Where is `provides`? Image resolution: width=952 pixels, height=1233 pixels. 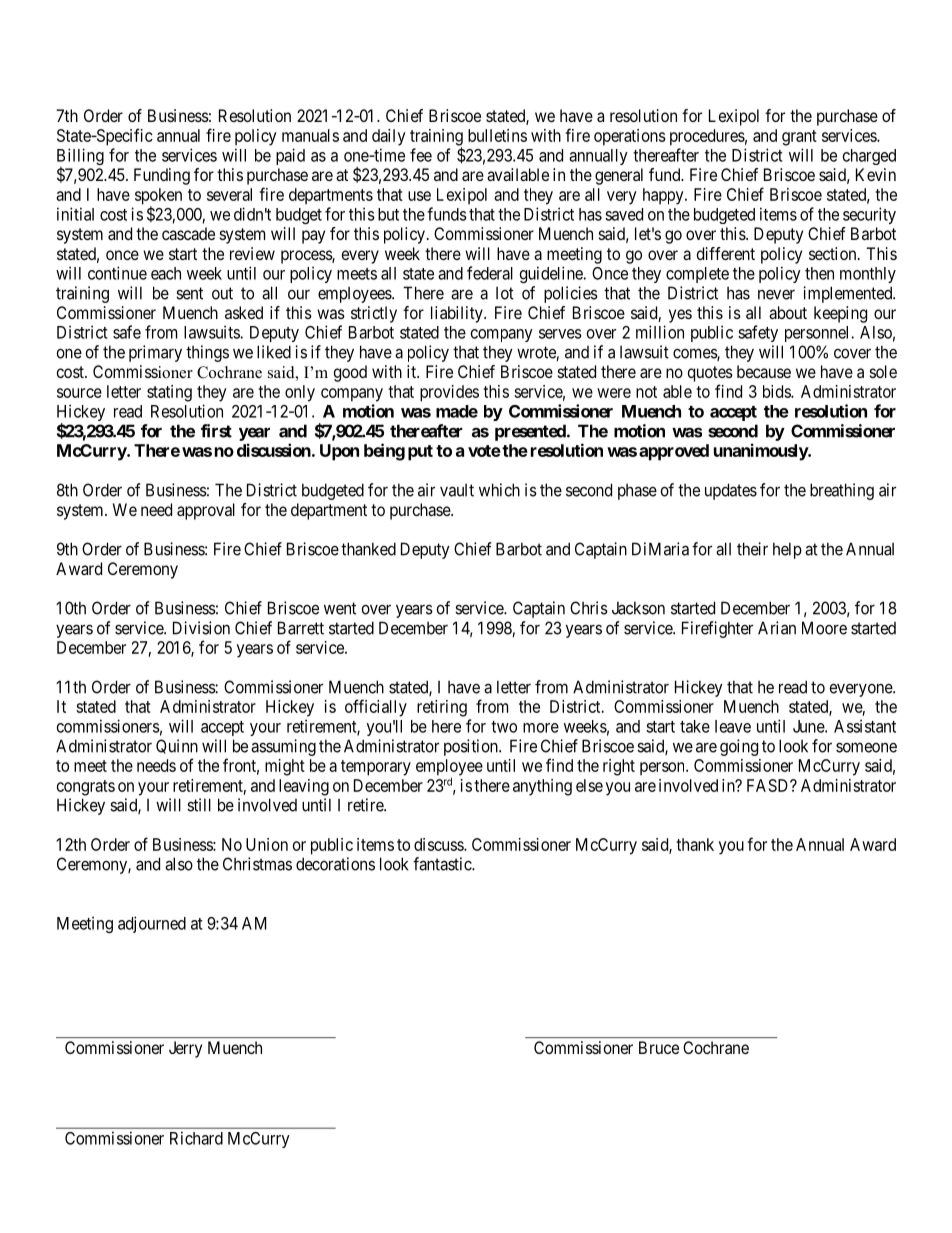 provides is located at coordinates (449, 393).
